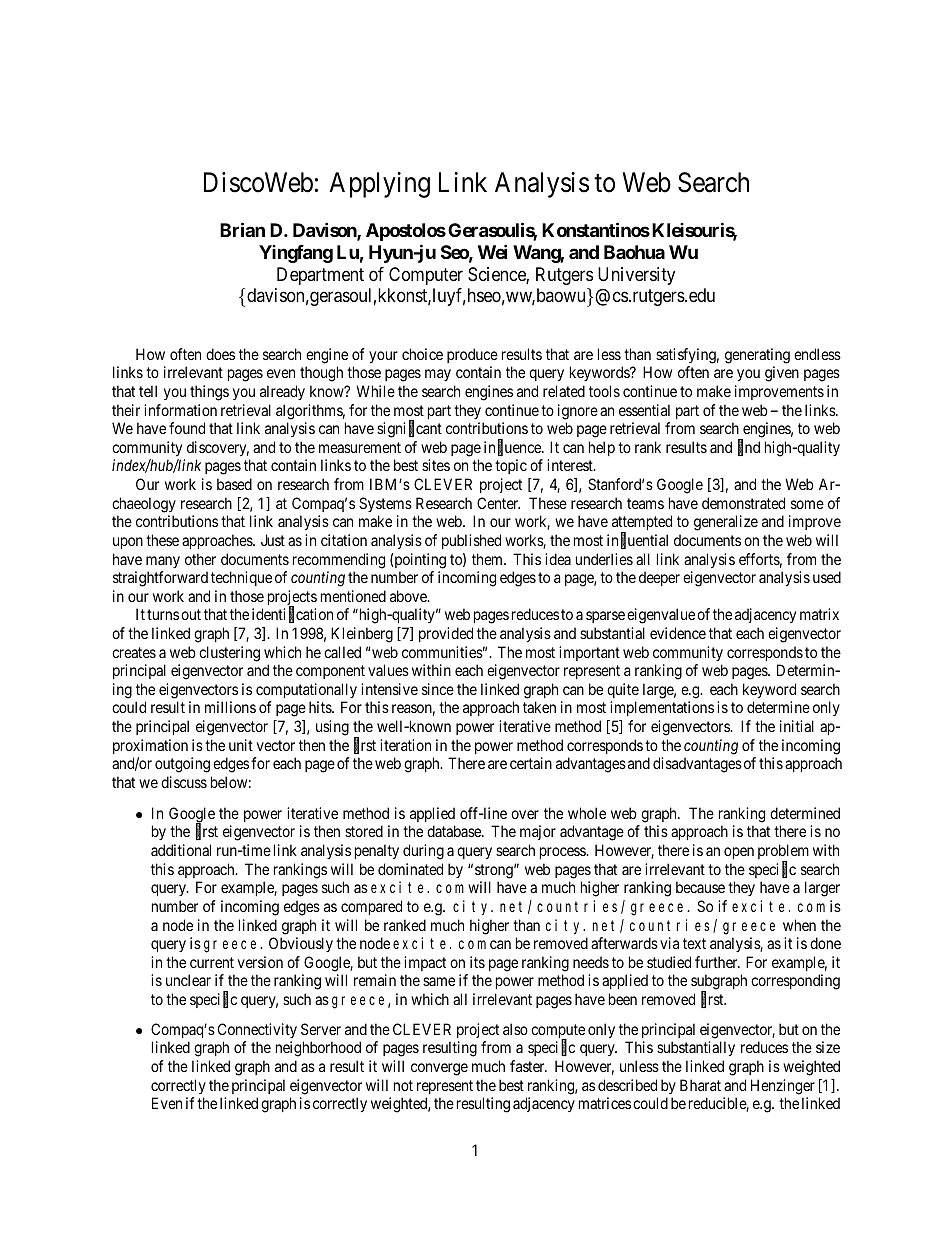 This screenshot has height=1233, width=952. I want to click on University, so click(636, 276).
